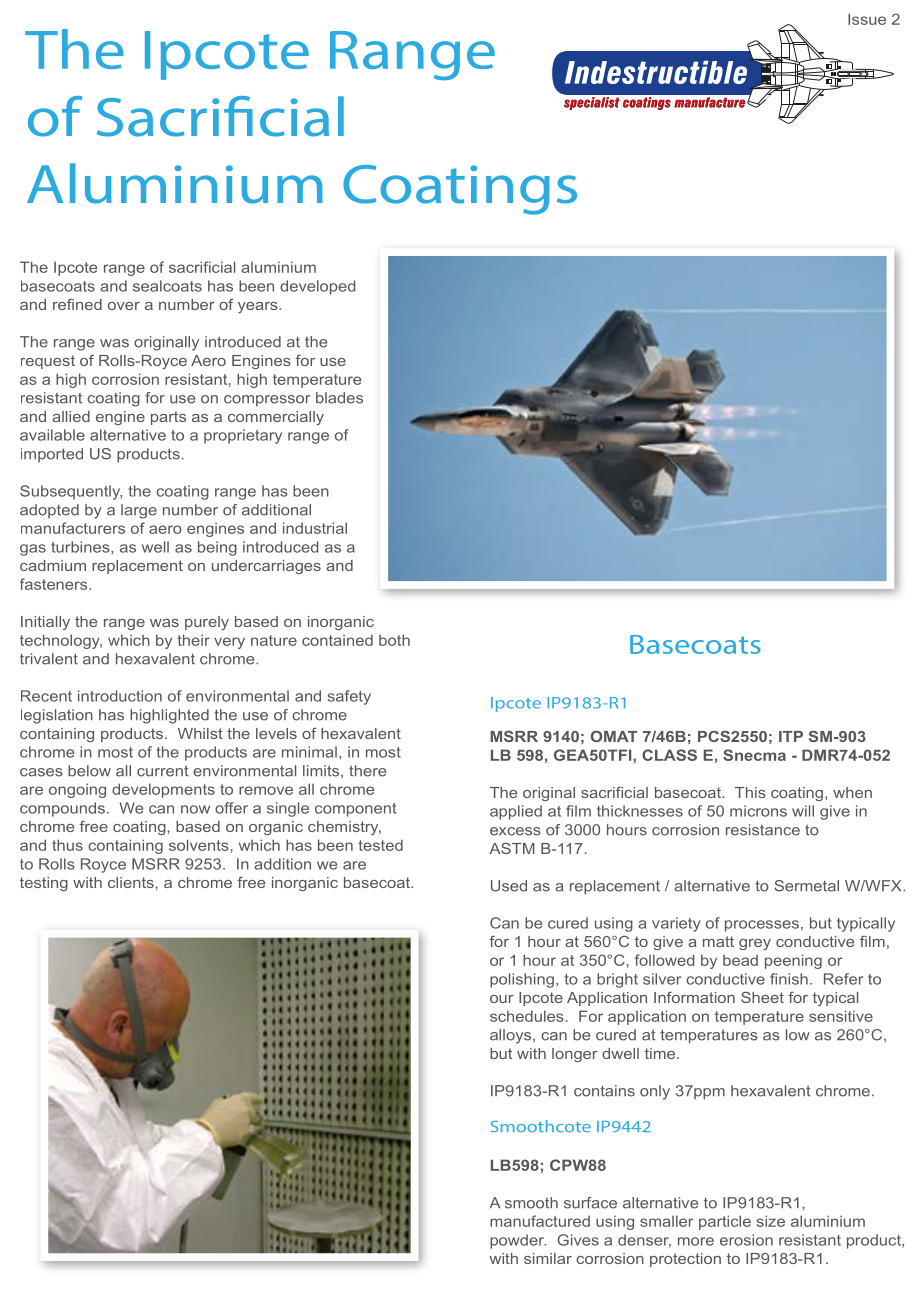 The height and width of the screenshot is (1308, 924). I want to click on clients, so click(131, 882).
